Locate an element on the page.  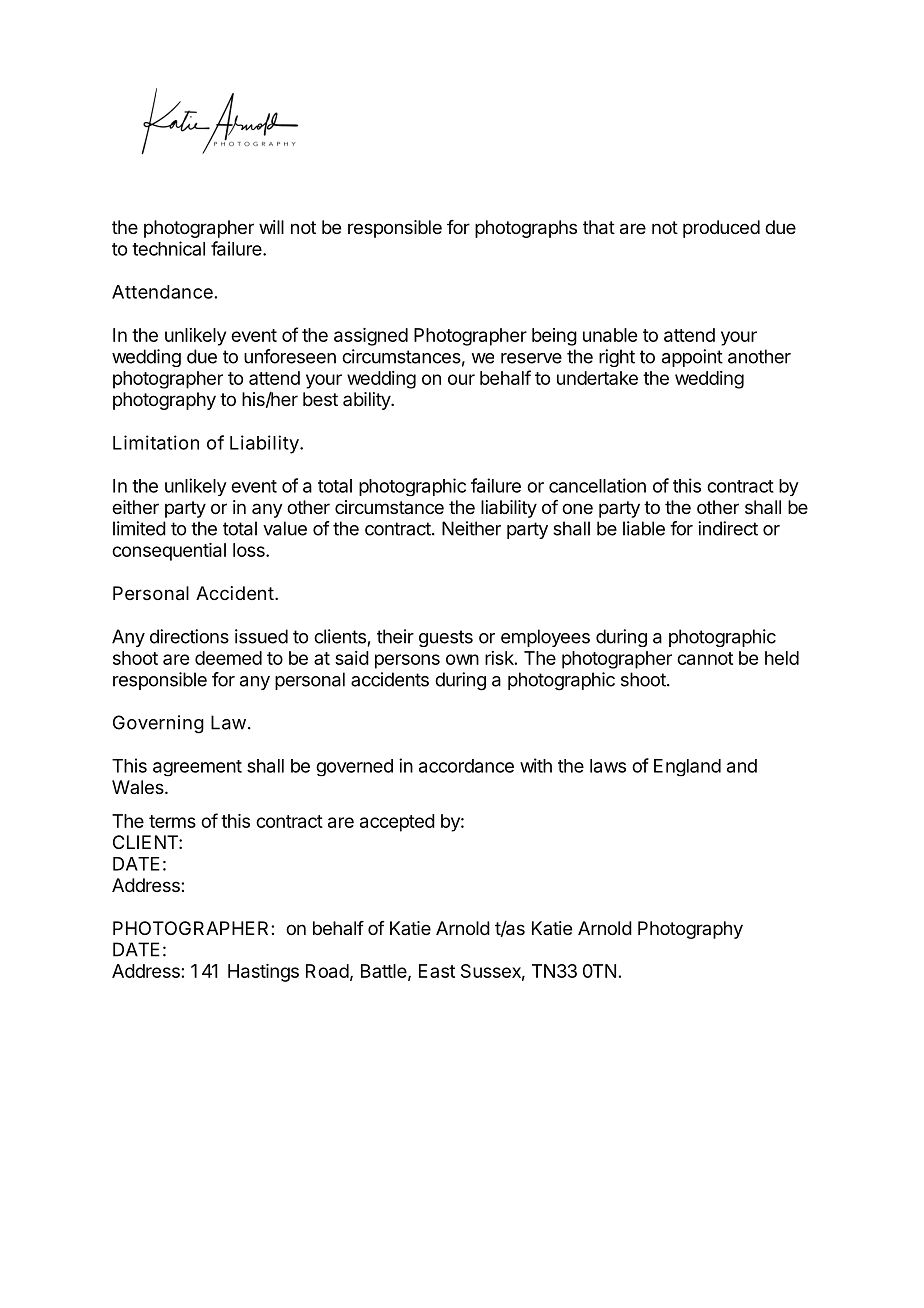
East is located at coordinates (437, 971).
